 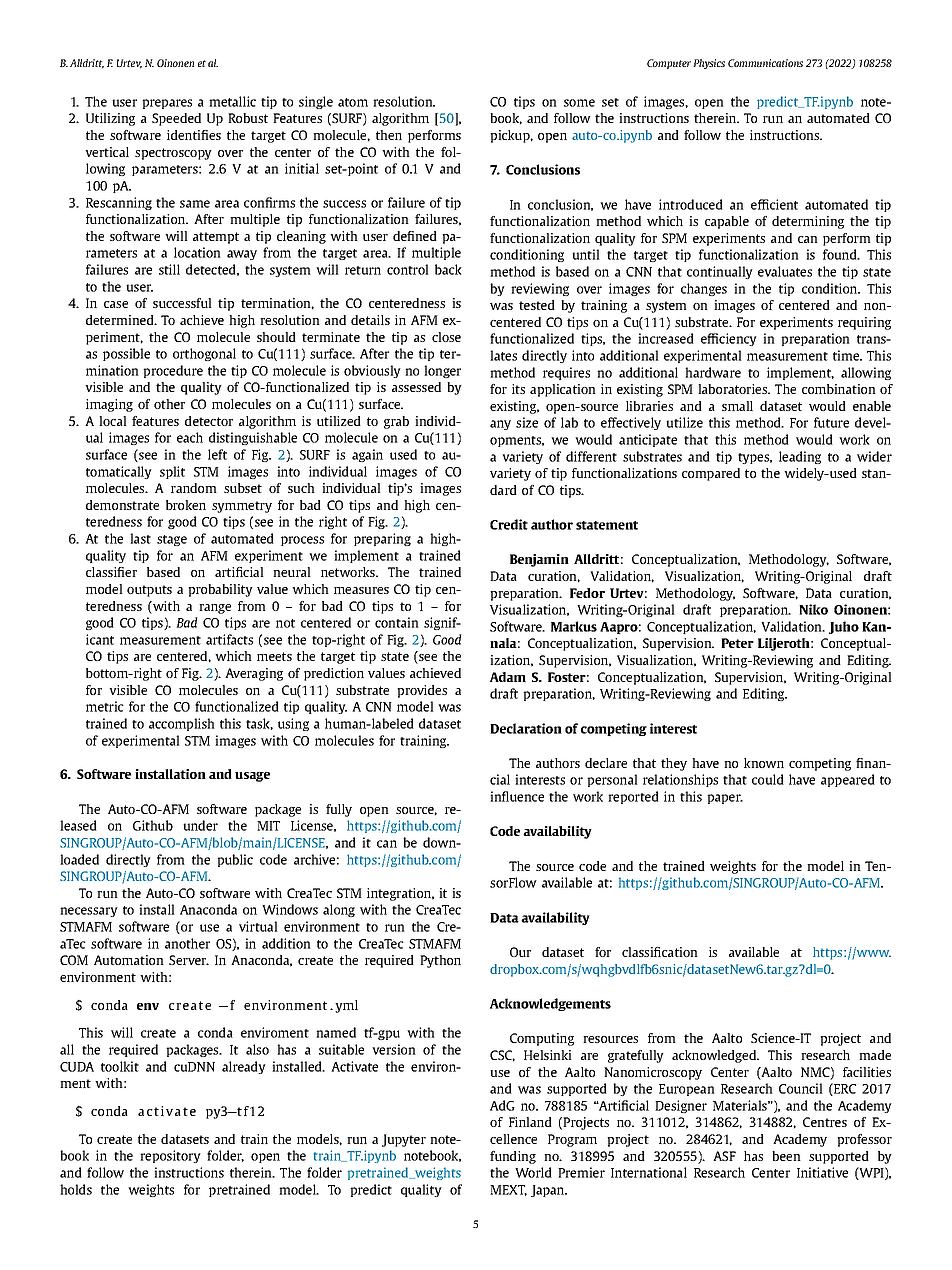 What do you see at coordinates (768, 779) in the document?
I see `could` at bounding box center [768, 779].
